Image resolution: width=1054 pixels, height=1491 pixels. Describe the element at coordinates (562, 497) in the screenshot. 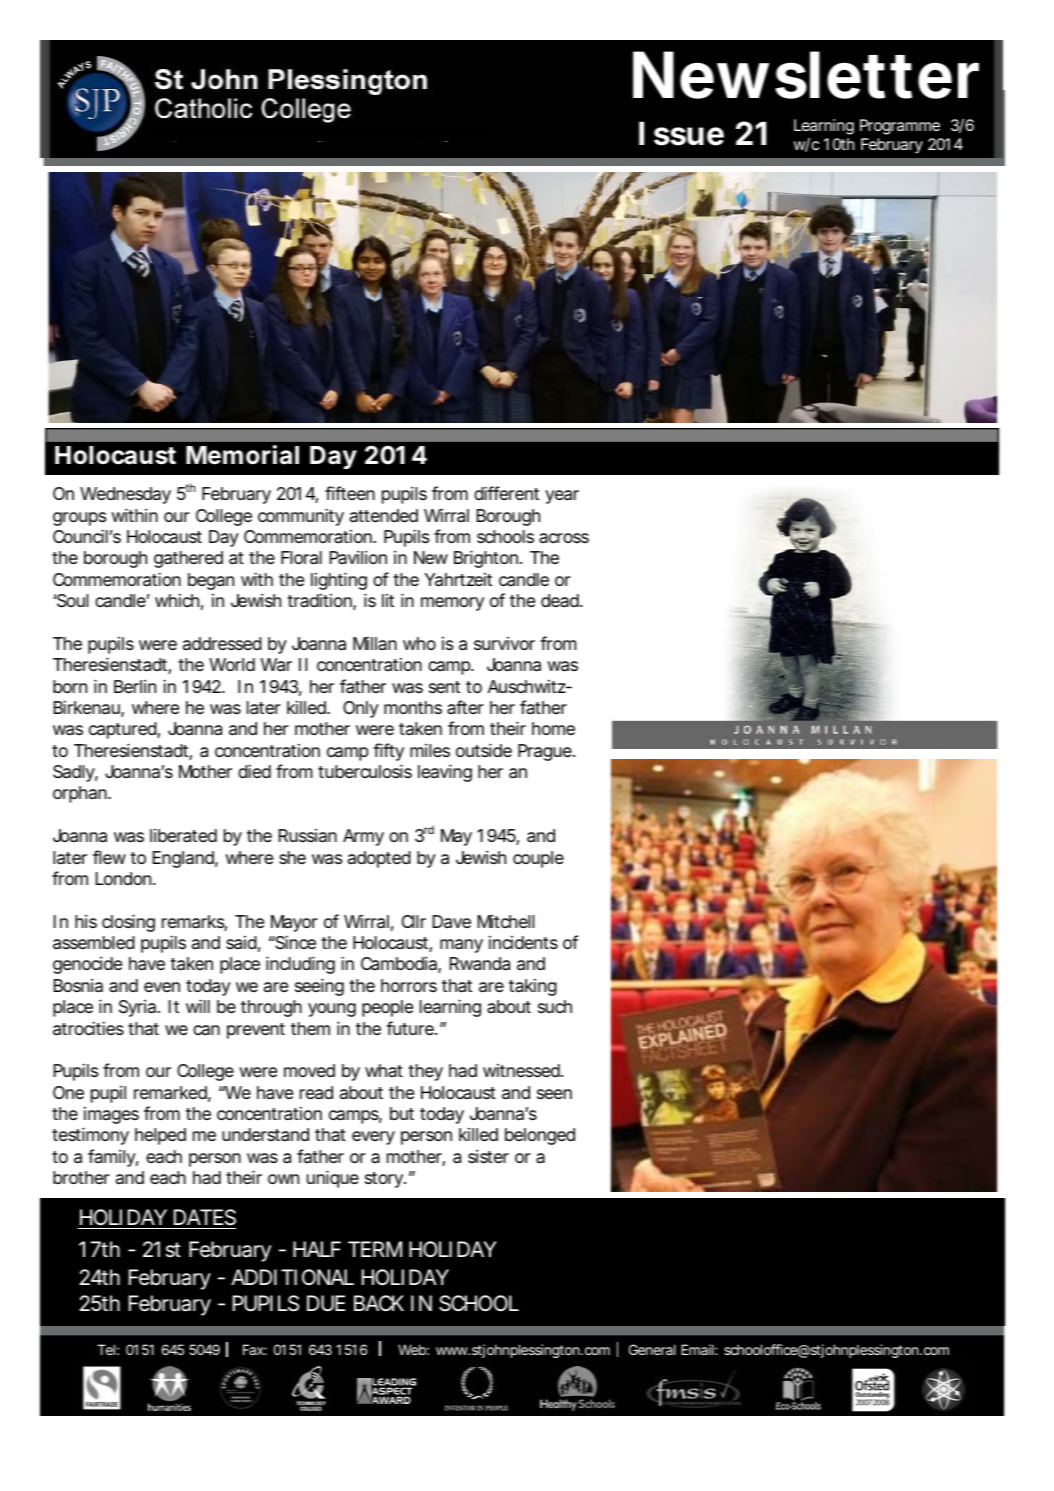

I see `year` at that location.
